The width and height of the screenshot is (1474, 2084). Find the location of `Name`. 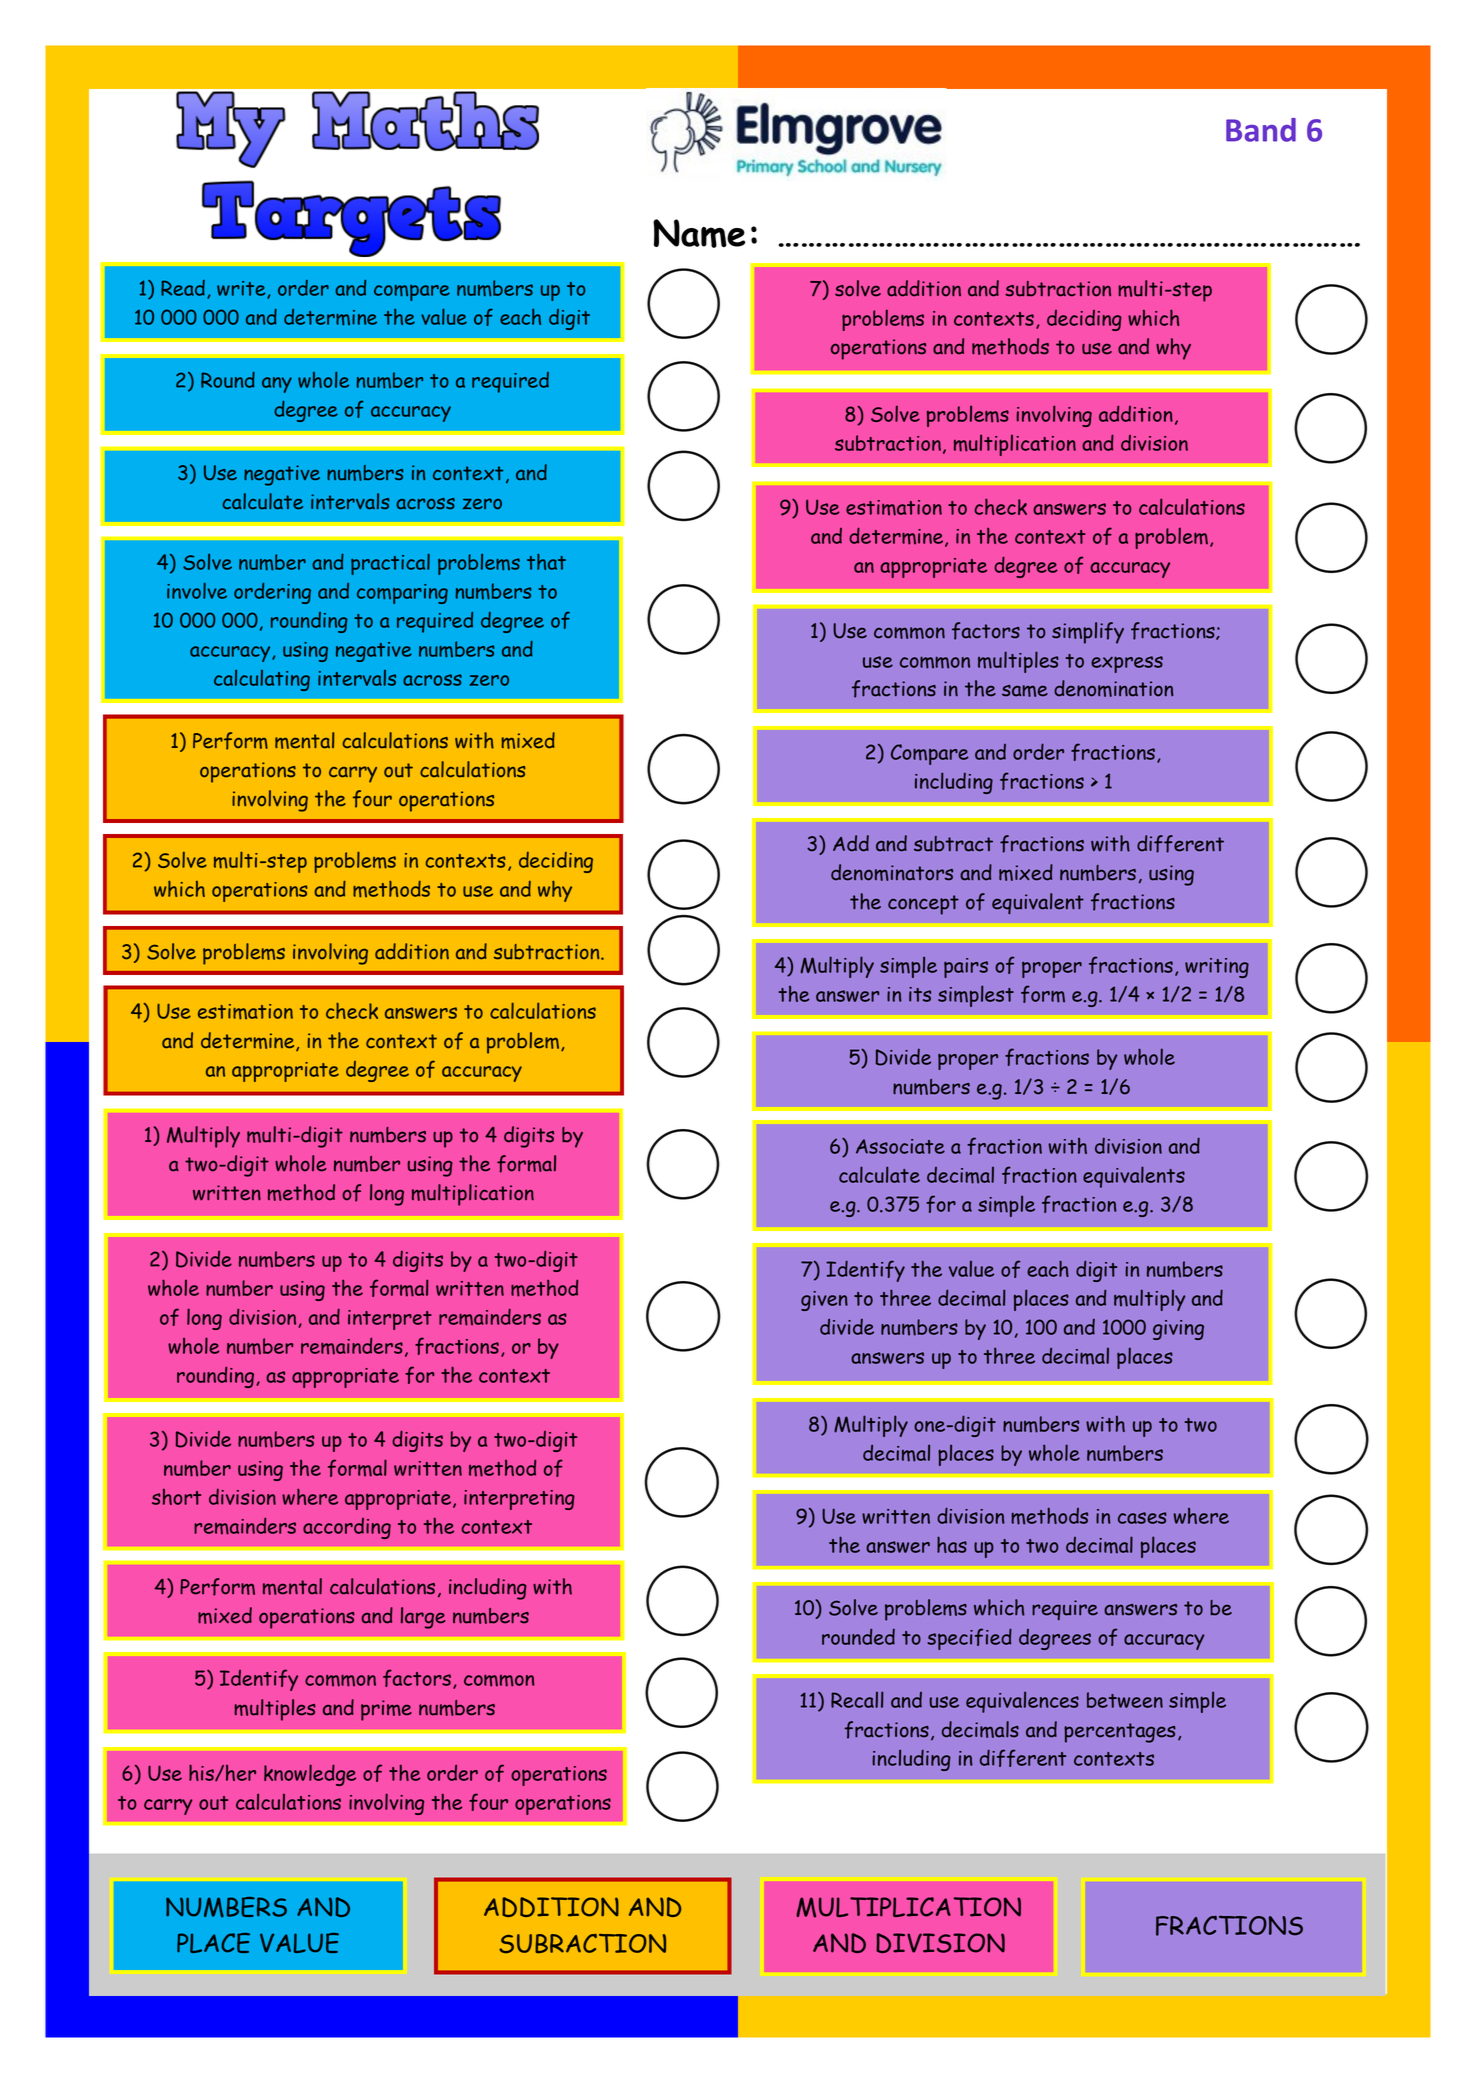

Name is located at coordinates (699, 233).
